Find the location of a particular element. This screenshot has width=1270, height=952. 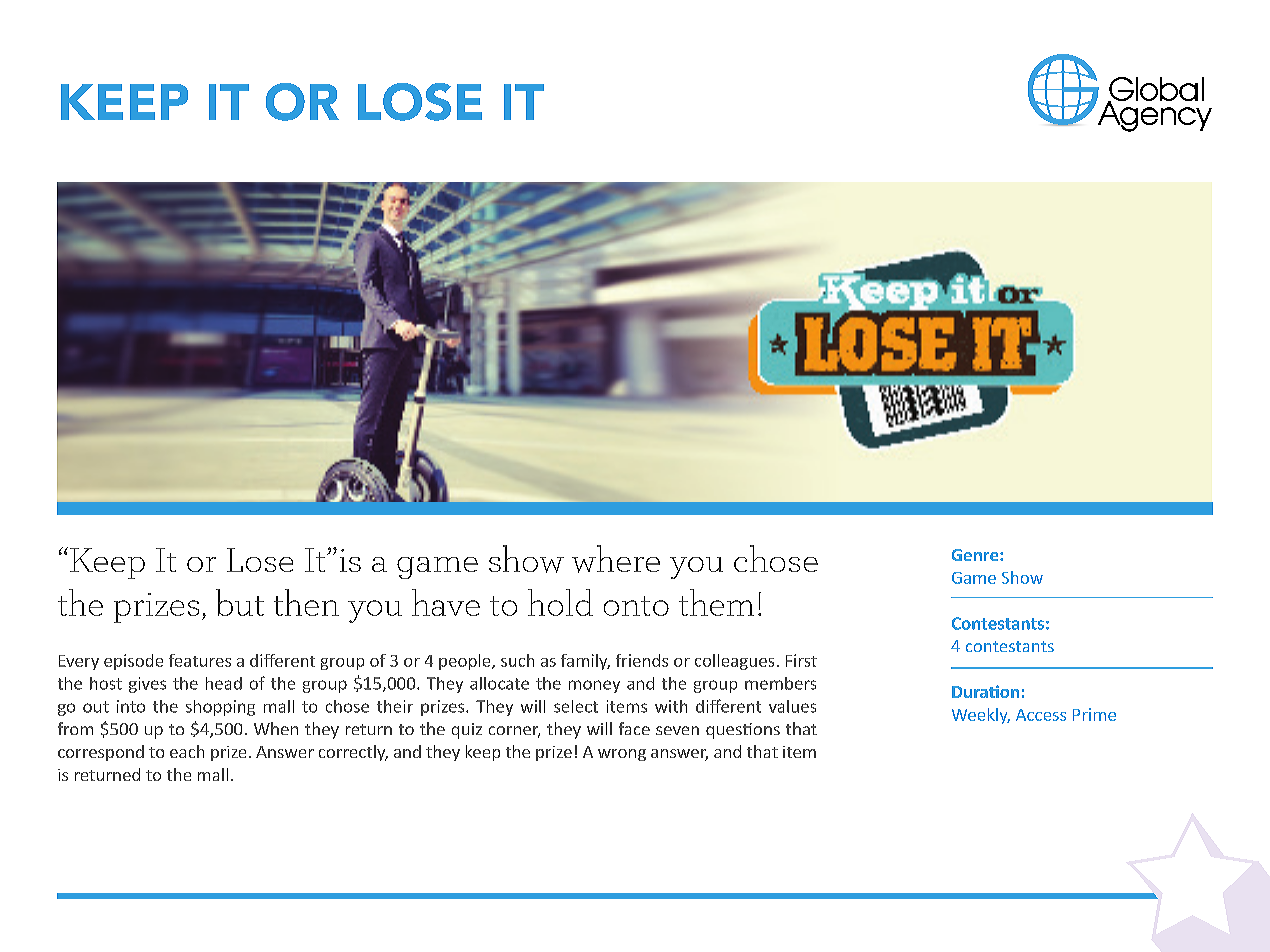

Duration is located at coordinates (985, 691).
